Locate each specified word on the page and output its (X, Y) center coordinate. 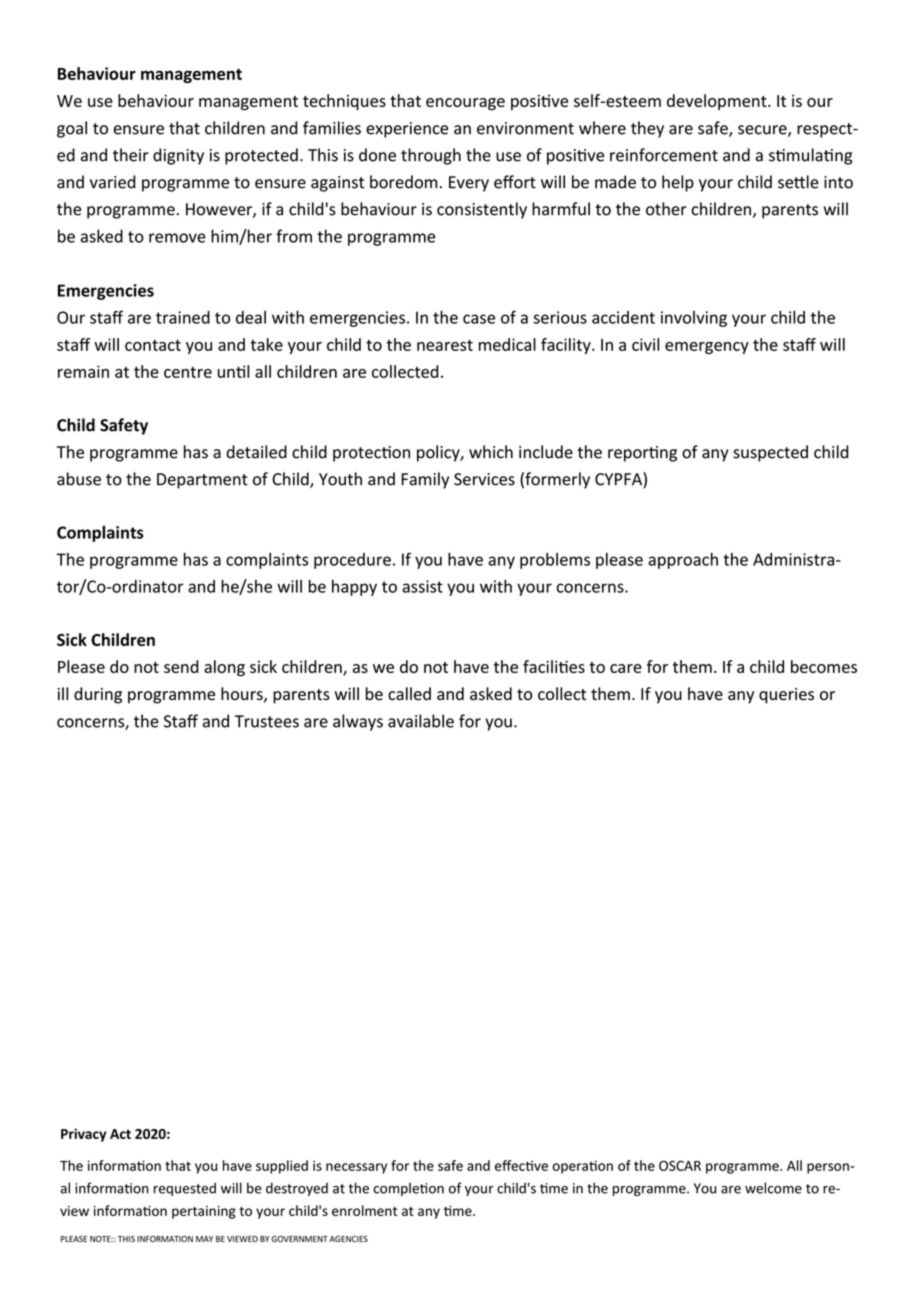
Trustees (267, 721)
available (421, 721)
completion (408, 1189)
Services (484, 479)
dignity (178, 156)
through (431, 156)
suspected (770, 453)
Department (202, 481)
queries (786, 696)
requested (185, 1189)
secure (763, 131)
